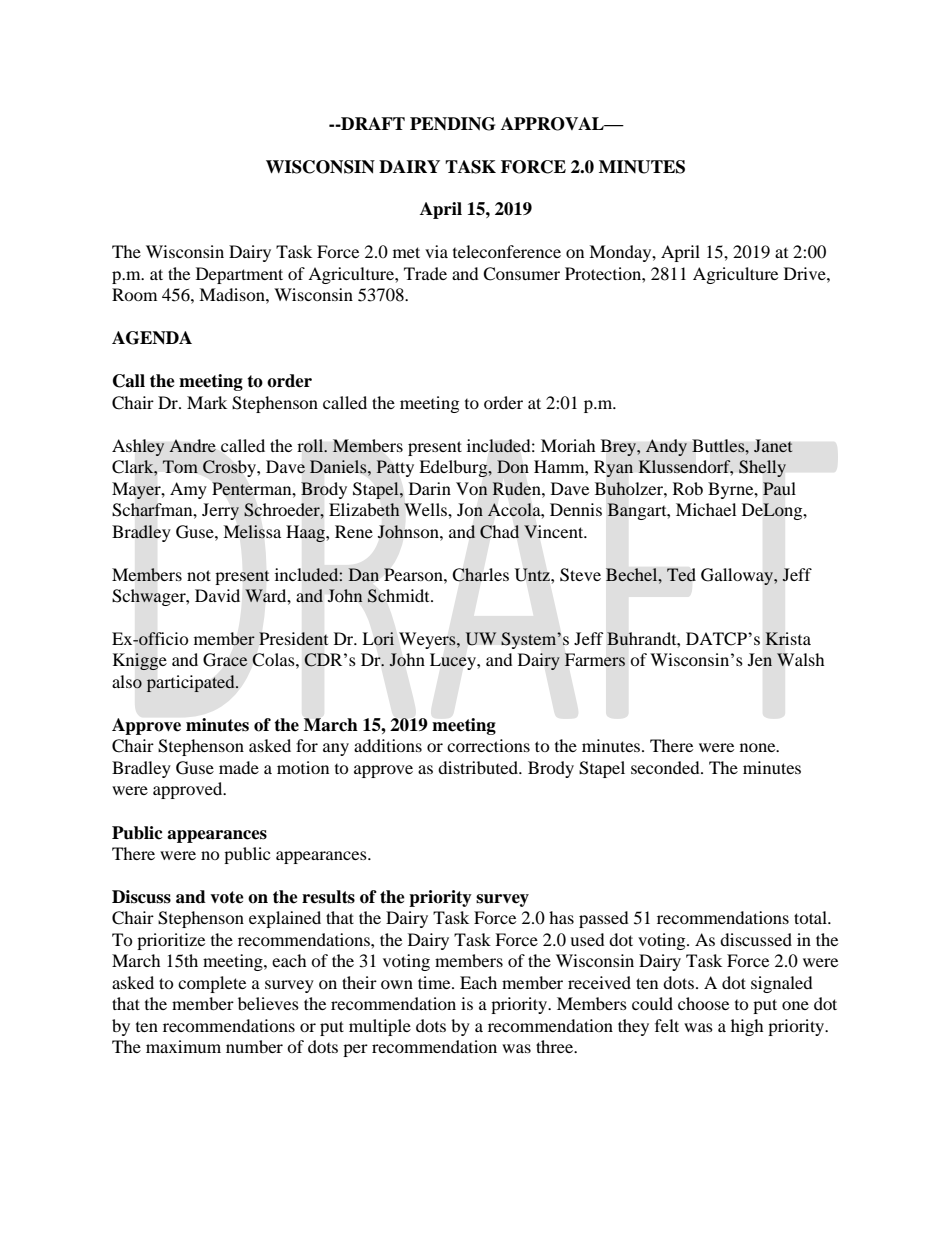 The width and height of the image is (952, 1233). Describe the element at coordinates (480, 575) in the image. I see `Charles` at that location.
